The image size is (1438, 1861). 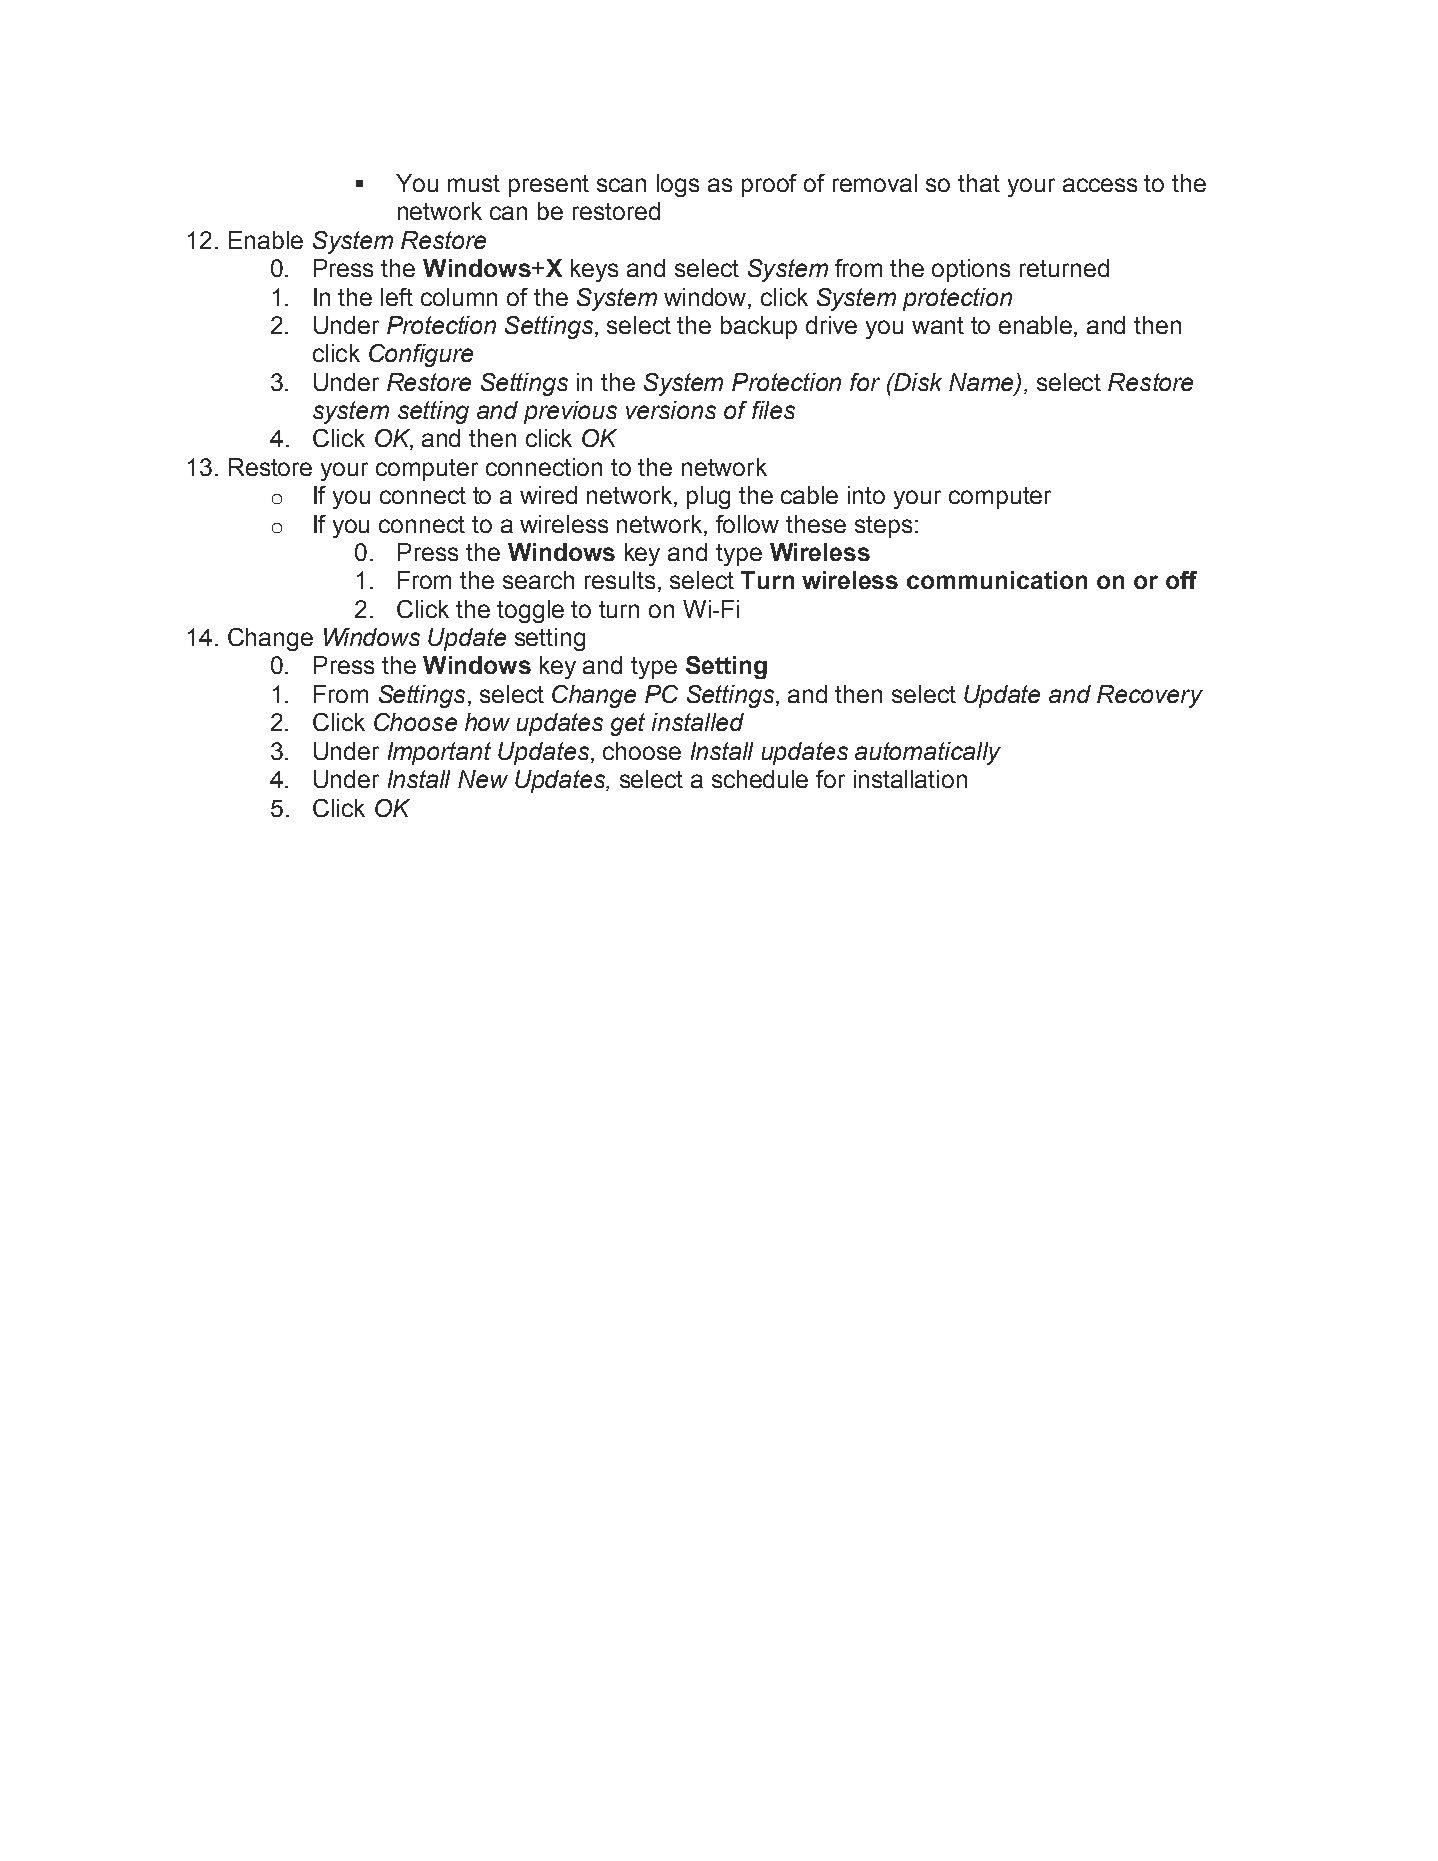 I want to click on New, so click(x=483, y=779).
